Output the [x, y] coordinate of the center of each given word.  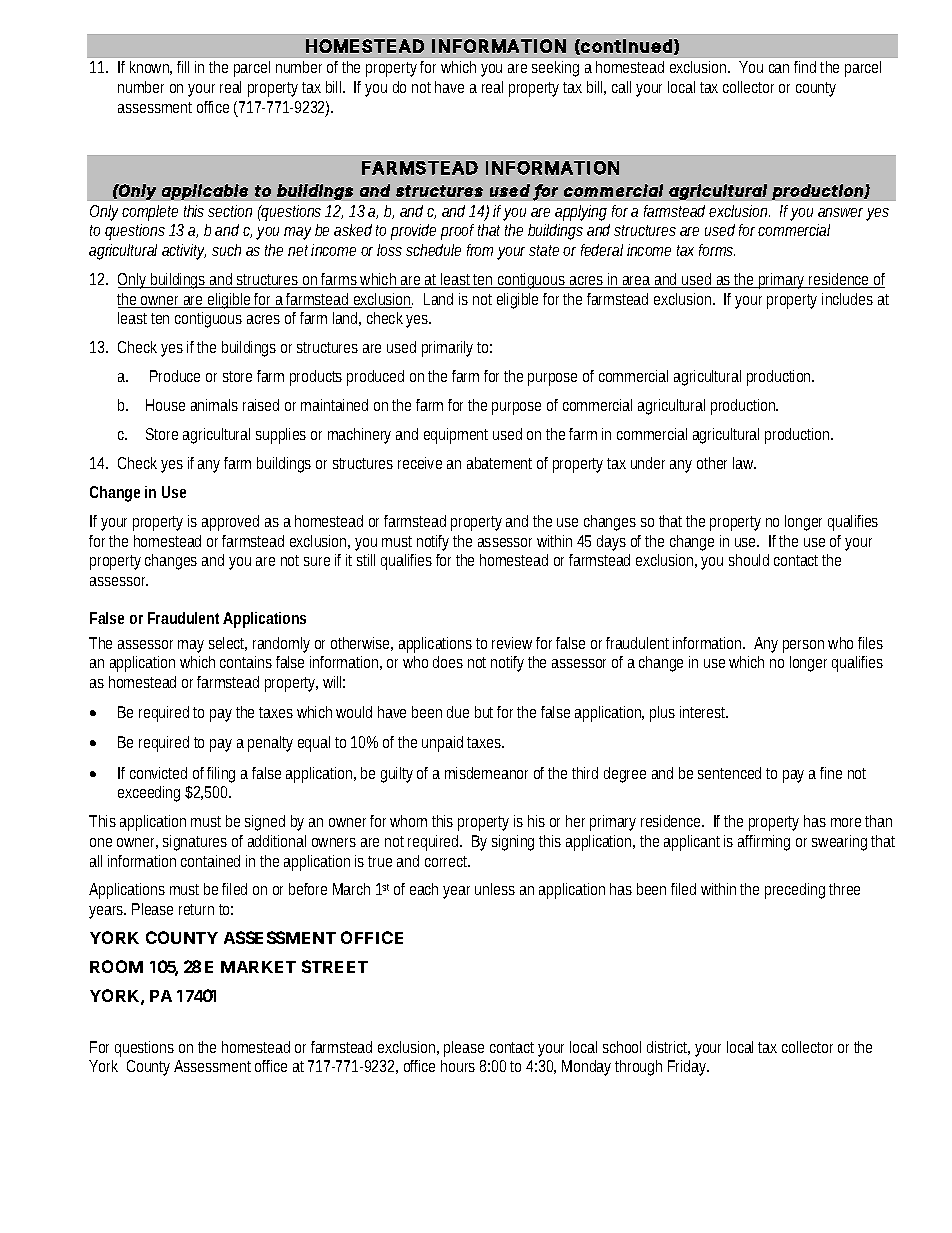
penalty [270, 744]
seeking [555, 69]
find [805, 67]
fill [183, 67]
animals [214, 405]
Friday [688, 1068]
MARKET [258, 967]
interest [704, 712]
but [486, 712]
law [744, 463]
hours [458, 1066]
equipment [456, 436]
